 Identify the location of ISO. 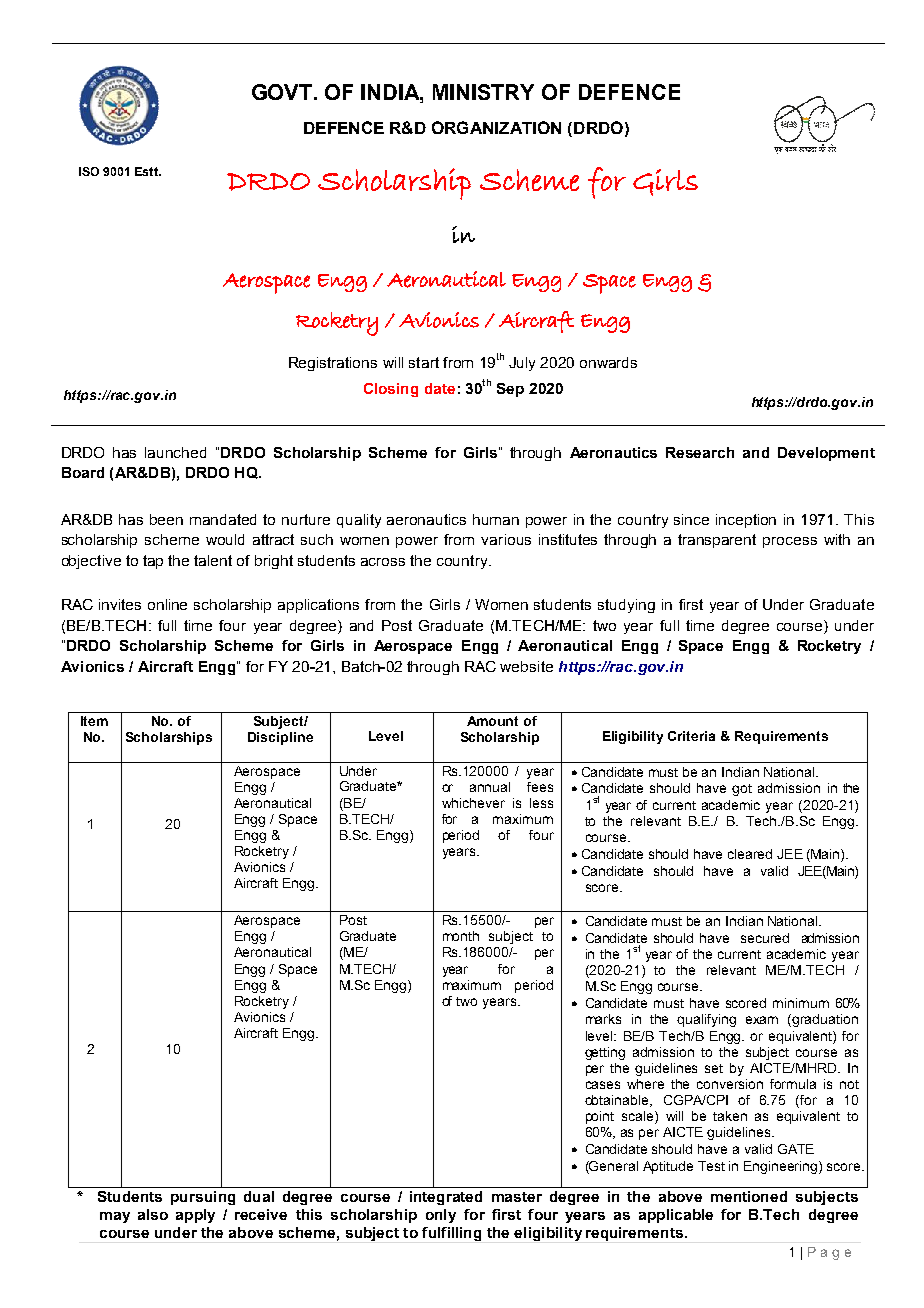
(89, 171).
